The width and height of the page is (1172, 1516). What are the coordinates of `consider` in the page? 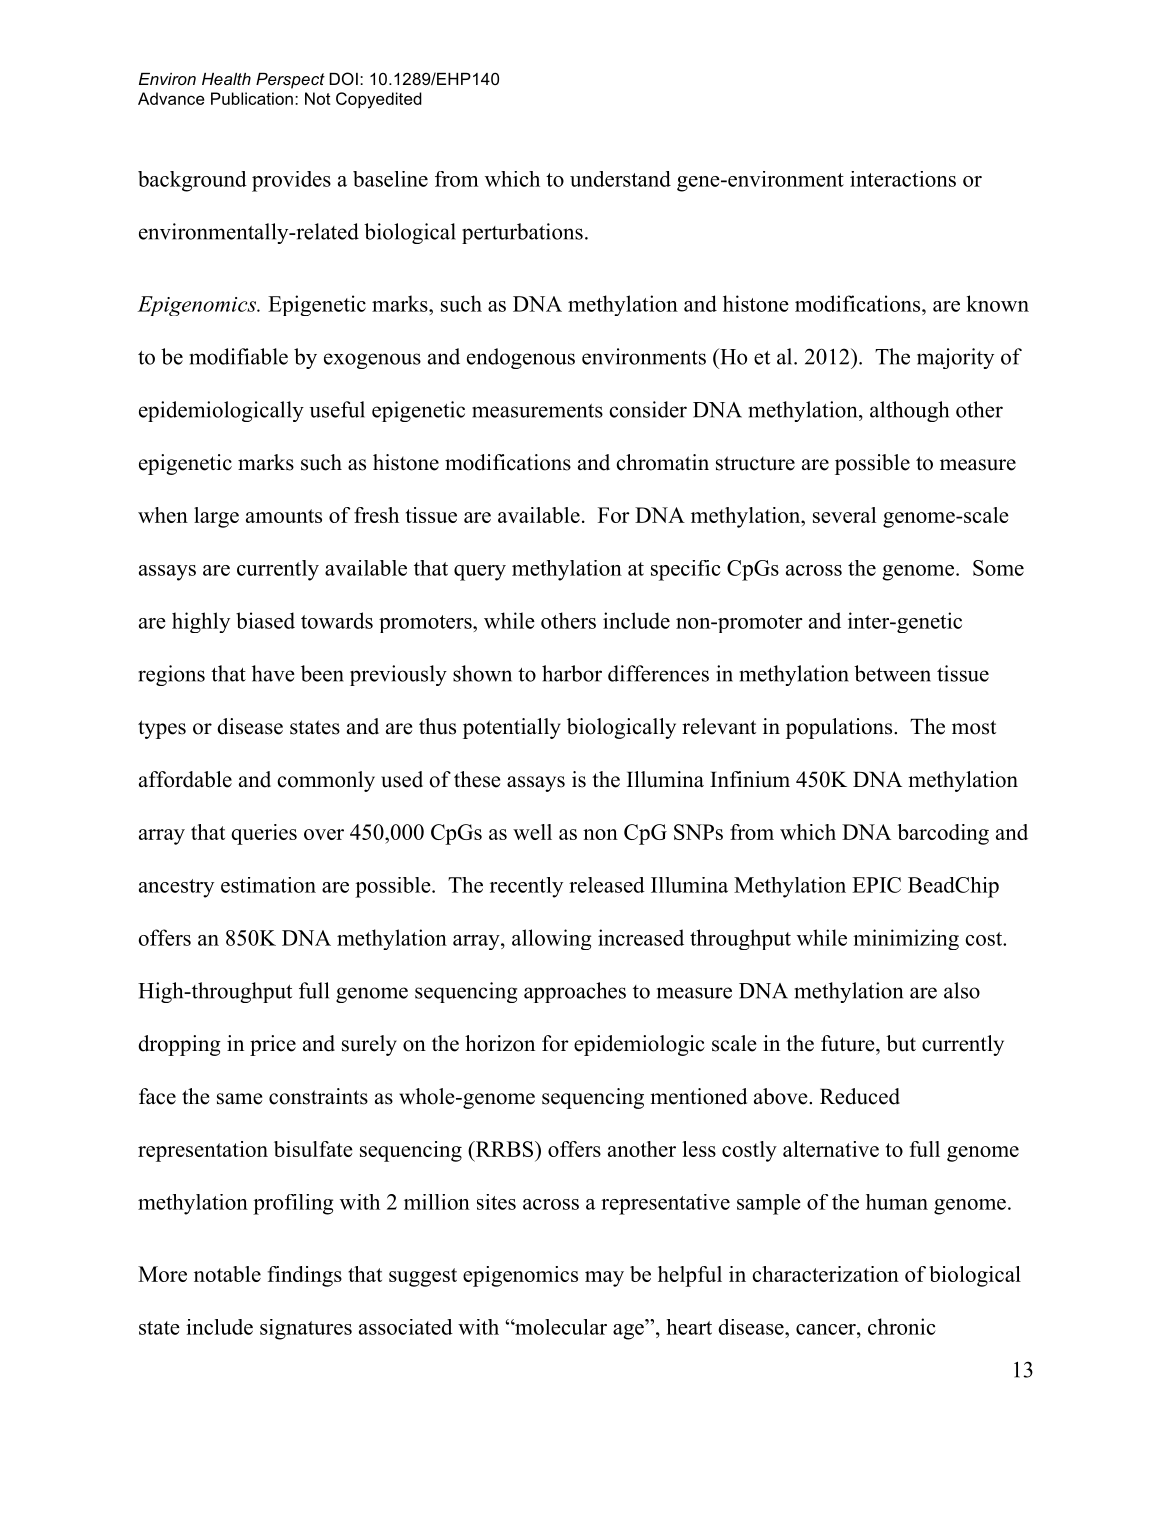 It's located at (648, 409).
